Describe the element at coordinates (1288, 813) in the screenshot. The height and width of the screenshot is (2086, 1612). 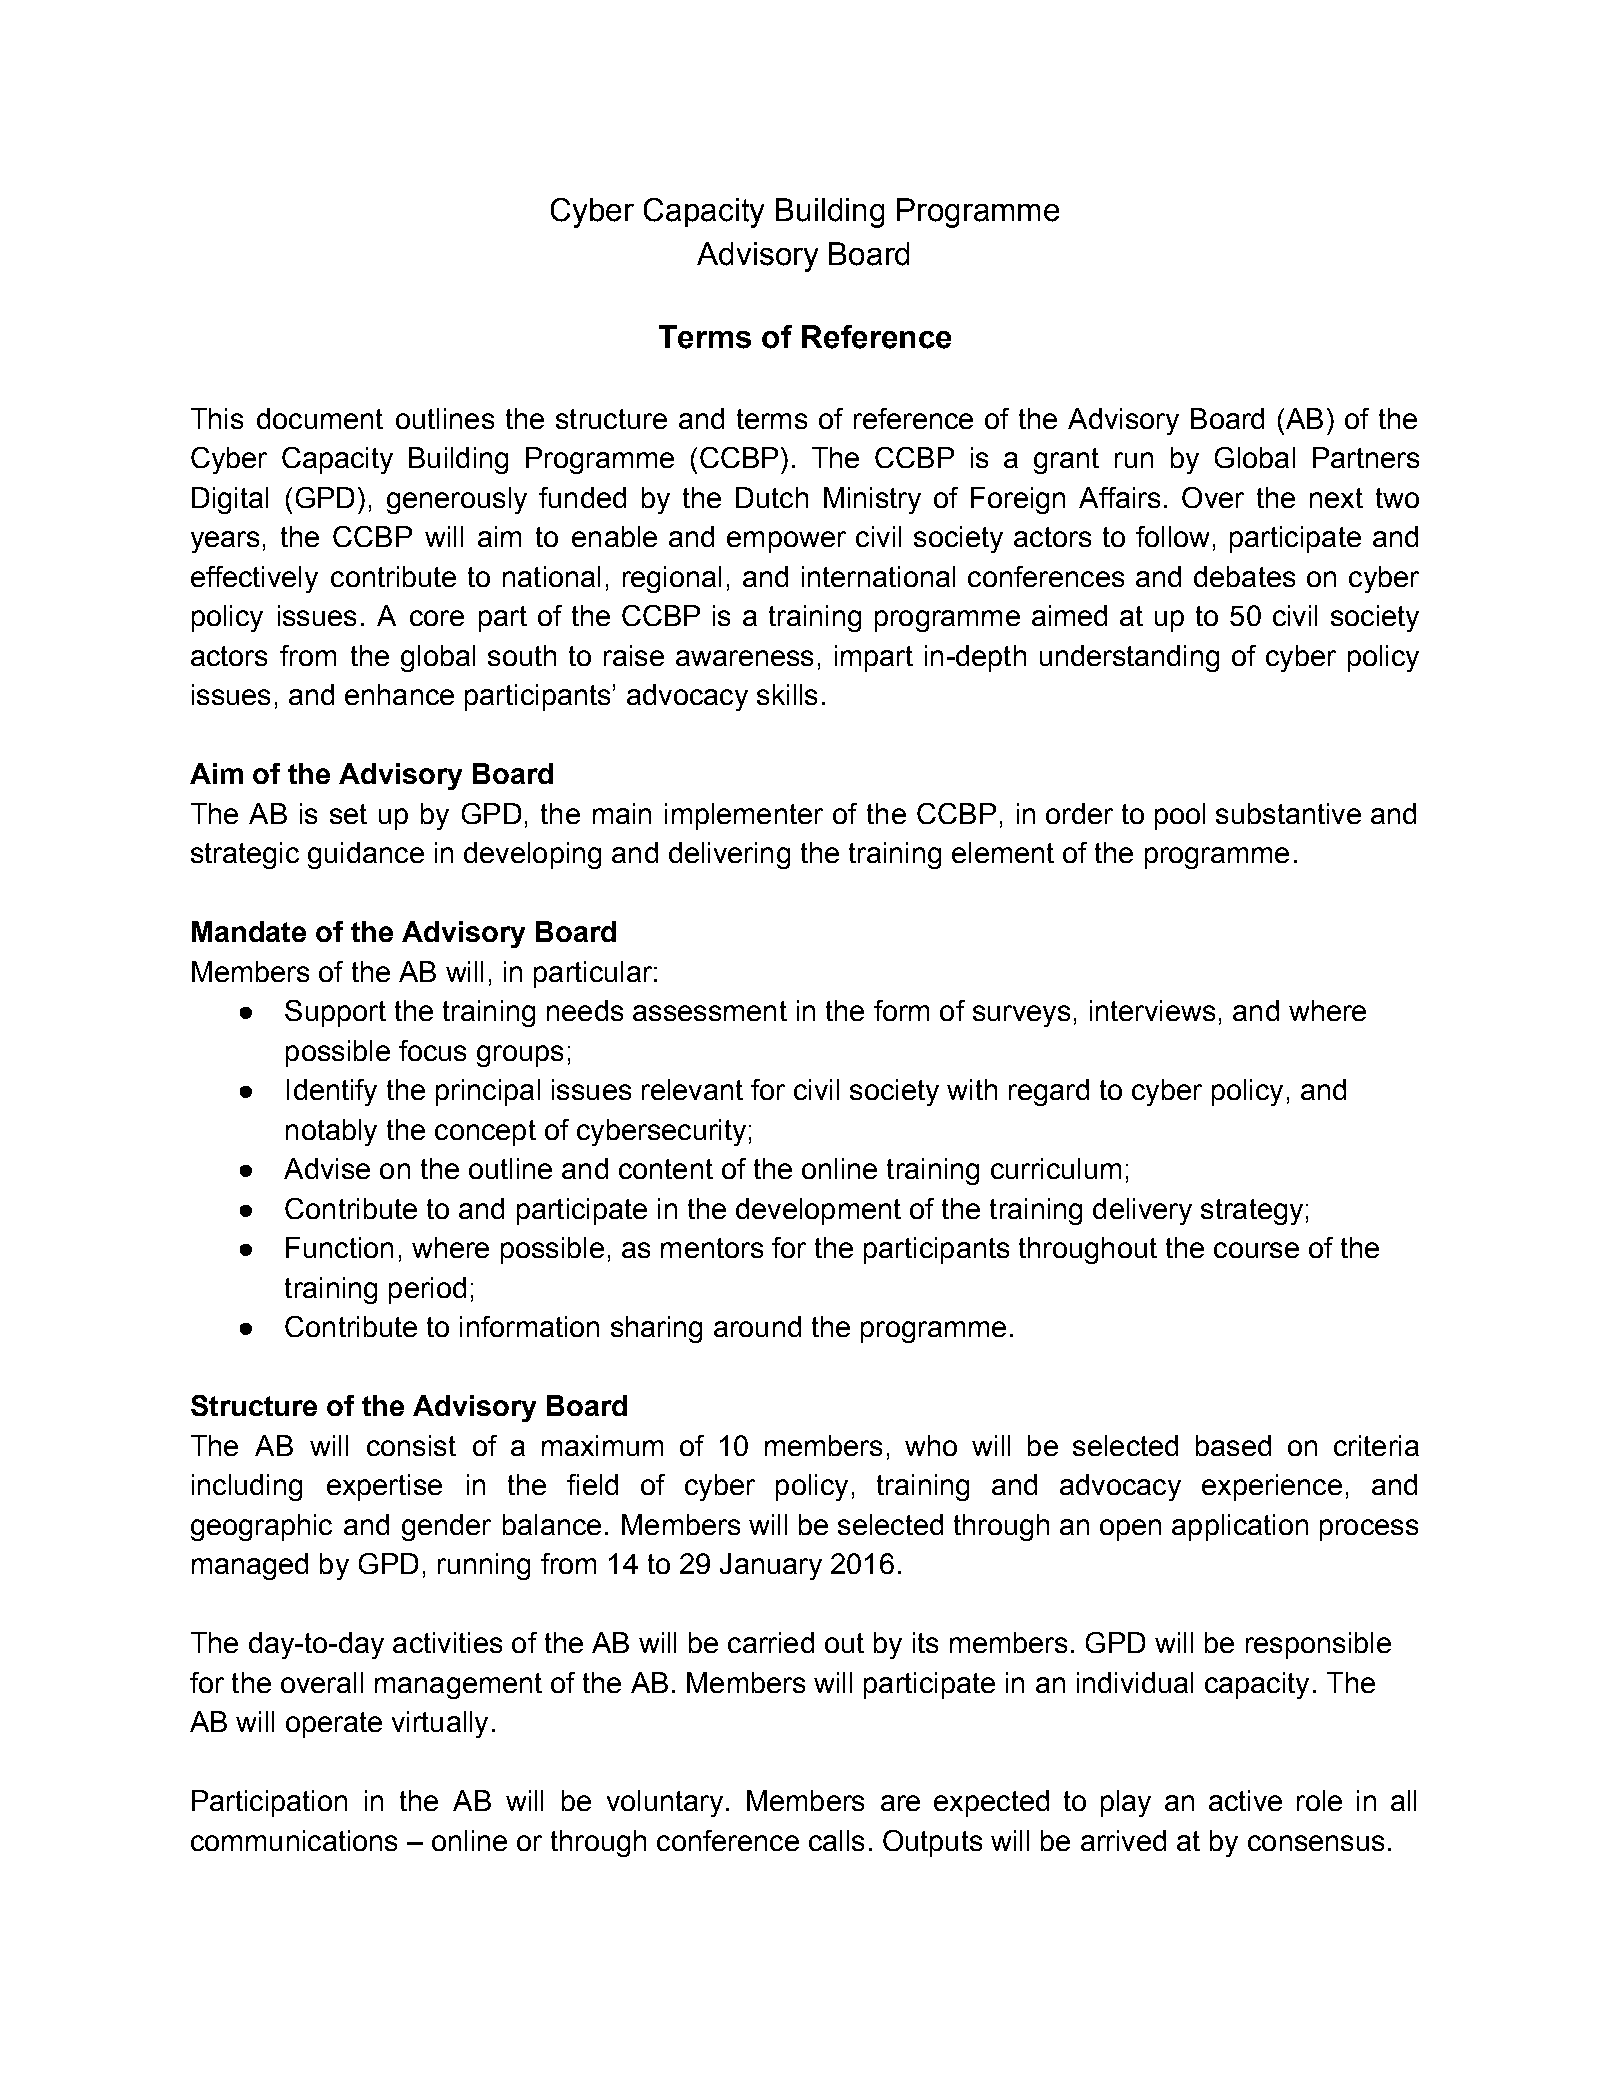
I see `substantive` at that location.
